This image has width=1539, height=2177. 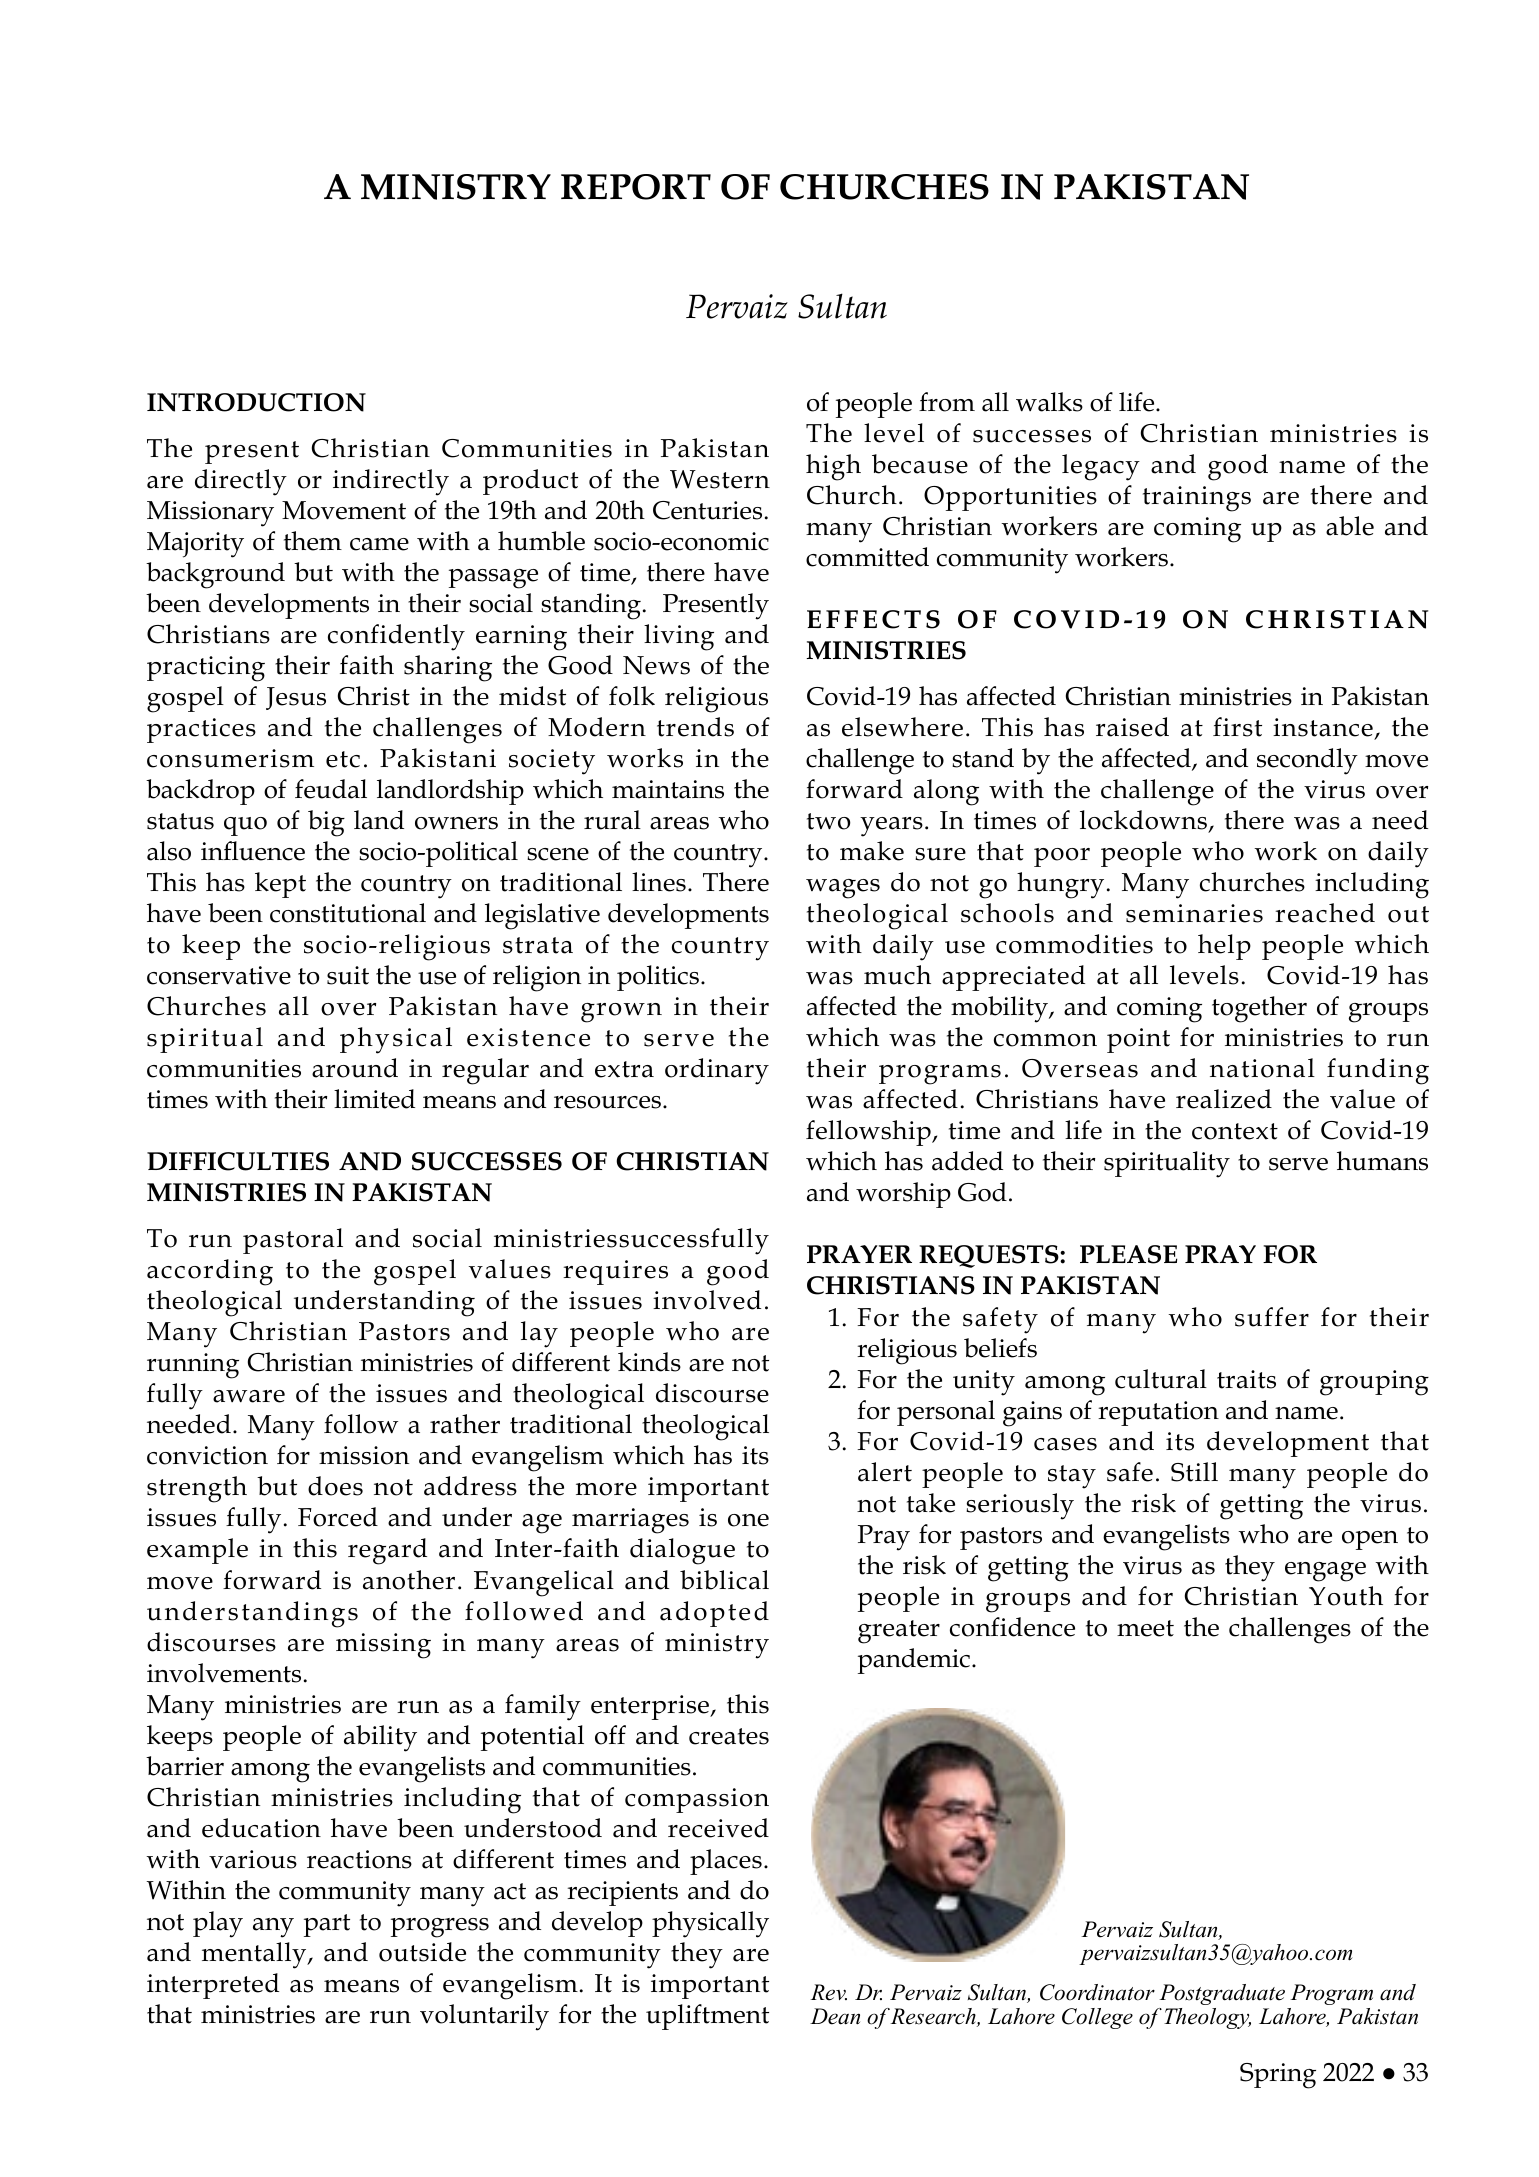 What do you see at coordinates (255, 1955) in the image?
I see `mentally` at bounding box center [255, 1955].
